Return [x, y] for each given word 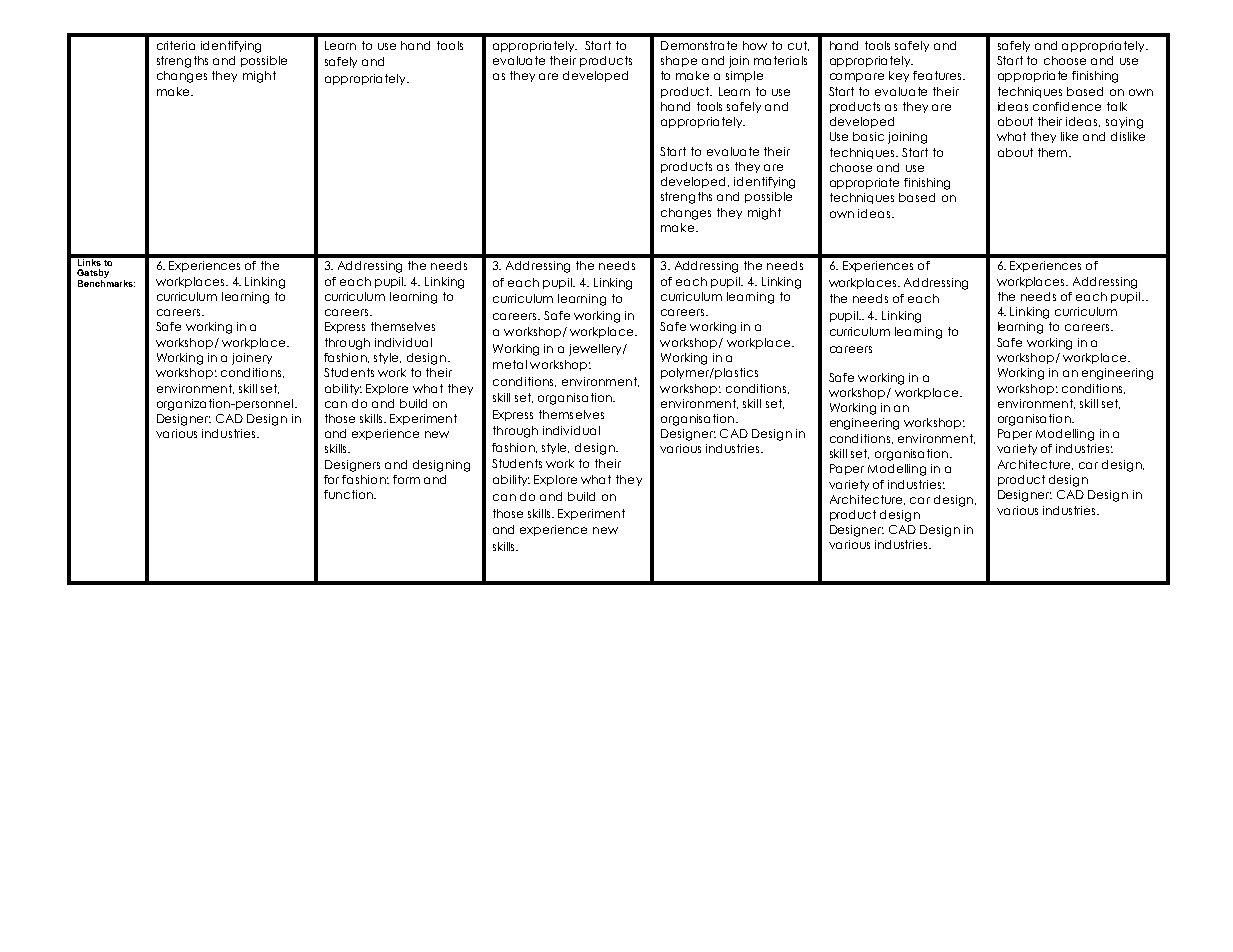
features [938, 75]
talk [1117, 106]
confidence [1067, 106]
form [406, 479]
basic [868, 136]
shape [679, 61]
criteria [176, 45]
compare [857, 77]
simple [744, 76]
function [349, 494]
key [899, 76]
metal [510, 364]
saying [1124, 123]
